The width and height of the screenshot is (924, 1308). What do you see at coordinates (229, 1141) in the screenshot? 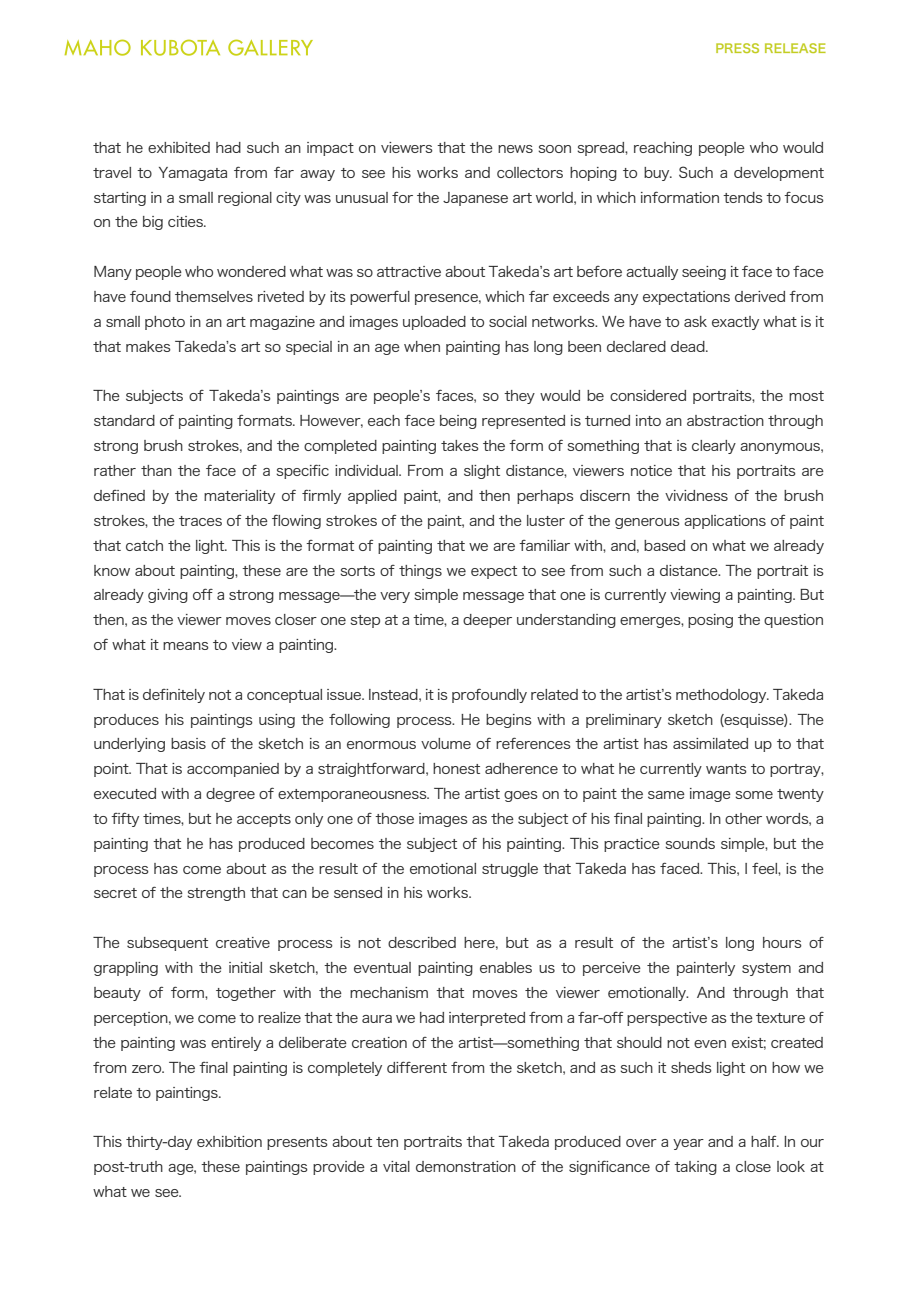
I see `exhibition` at bounding box center [229, 1141].
